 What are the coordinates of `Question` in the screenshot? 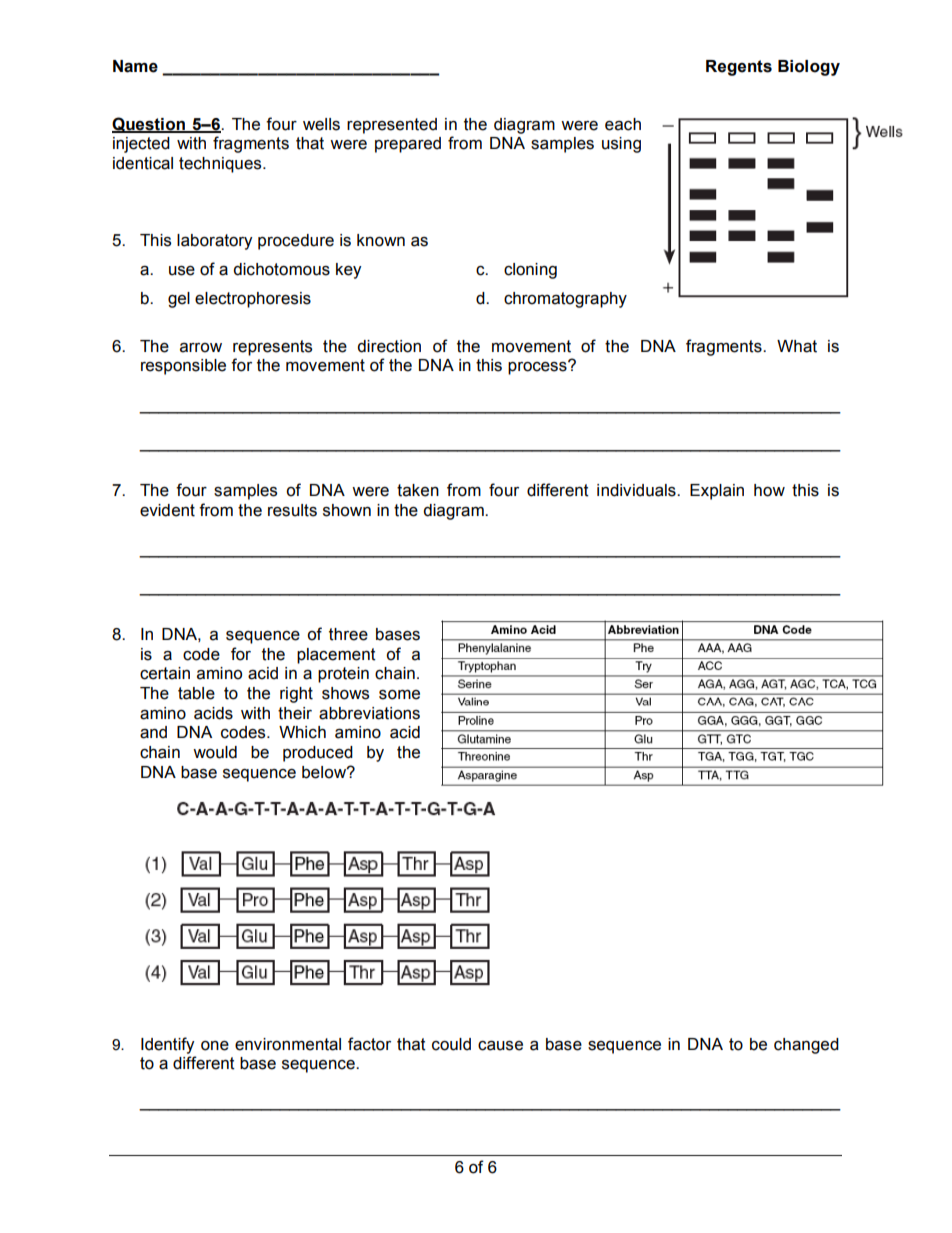 It's located at (149, 125).
